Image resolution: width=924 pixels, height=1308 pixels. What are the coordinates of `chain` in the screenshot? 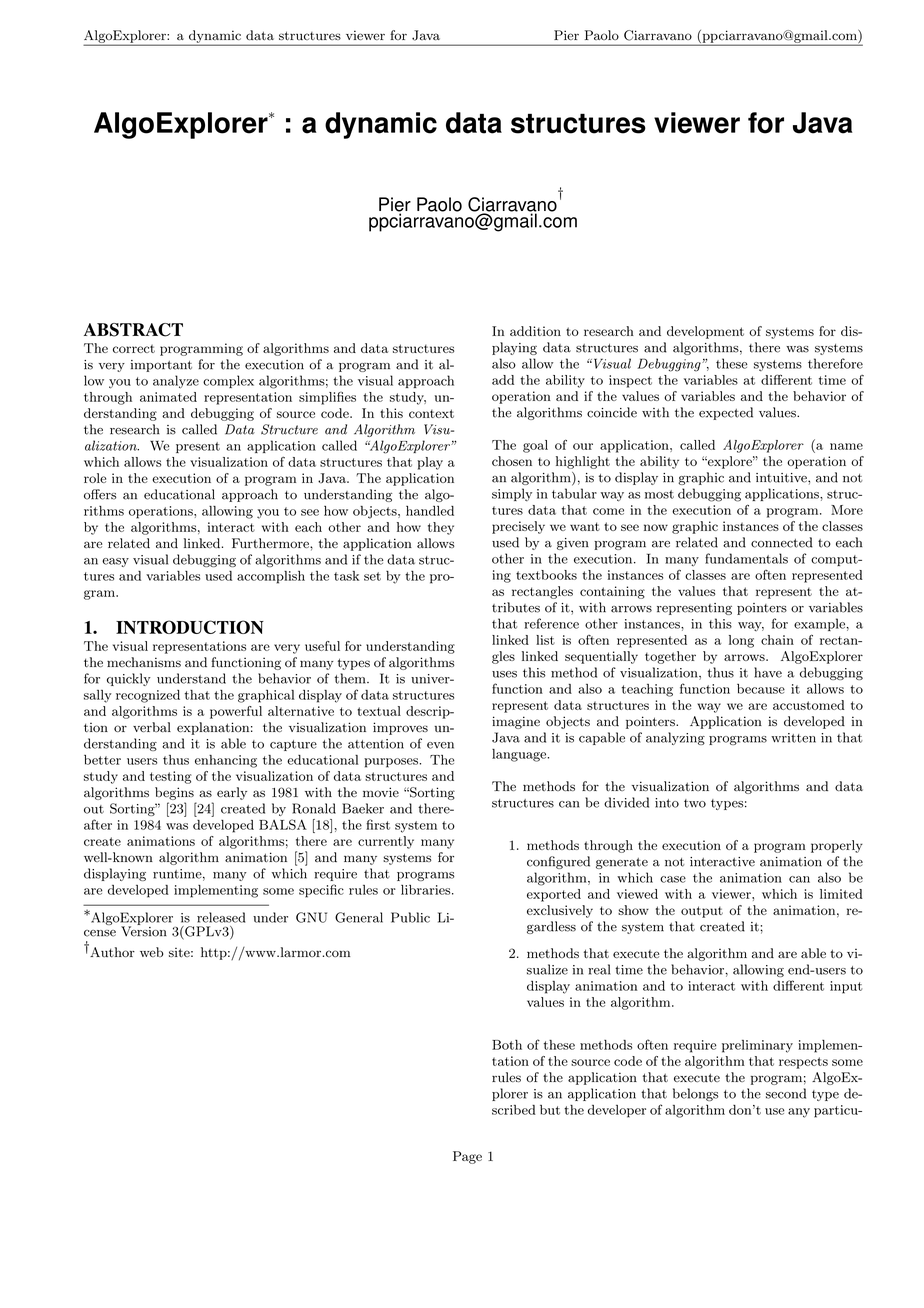 It's located at (777, 640).
